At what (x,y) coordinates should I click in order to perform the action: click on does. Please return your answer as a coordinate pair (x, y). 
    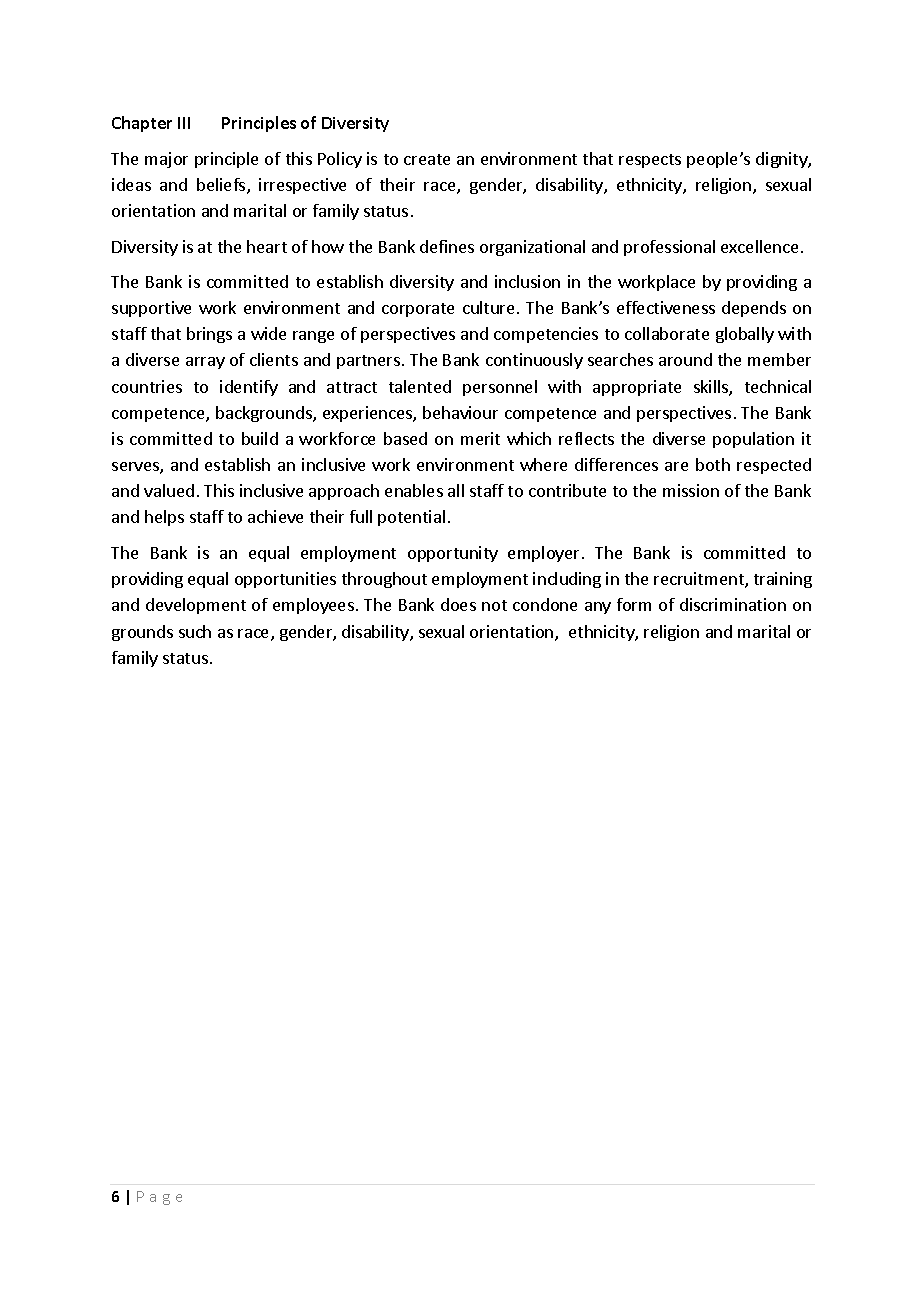
    Looking at the image, I should click on (458, 604).
